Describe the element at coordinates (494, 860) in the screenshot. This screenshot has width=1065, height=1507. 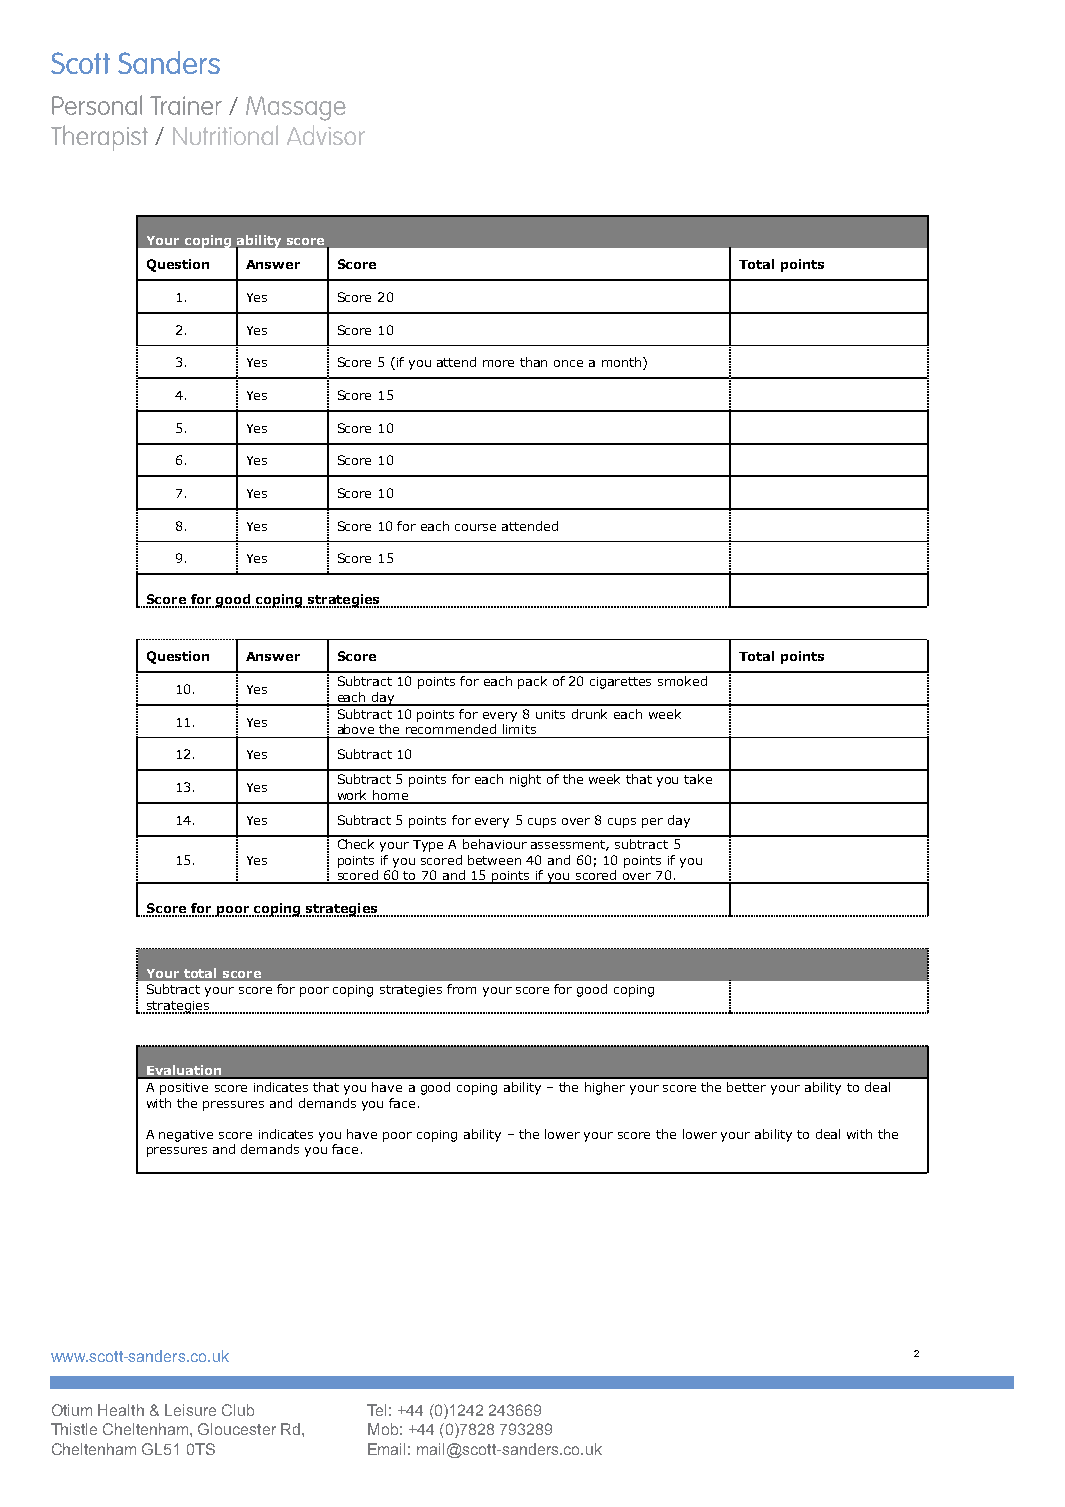
I see `between` at that location.
